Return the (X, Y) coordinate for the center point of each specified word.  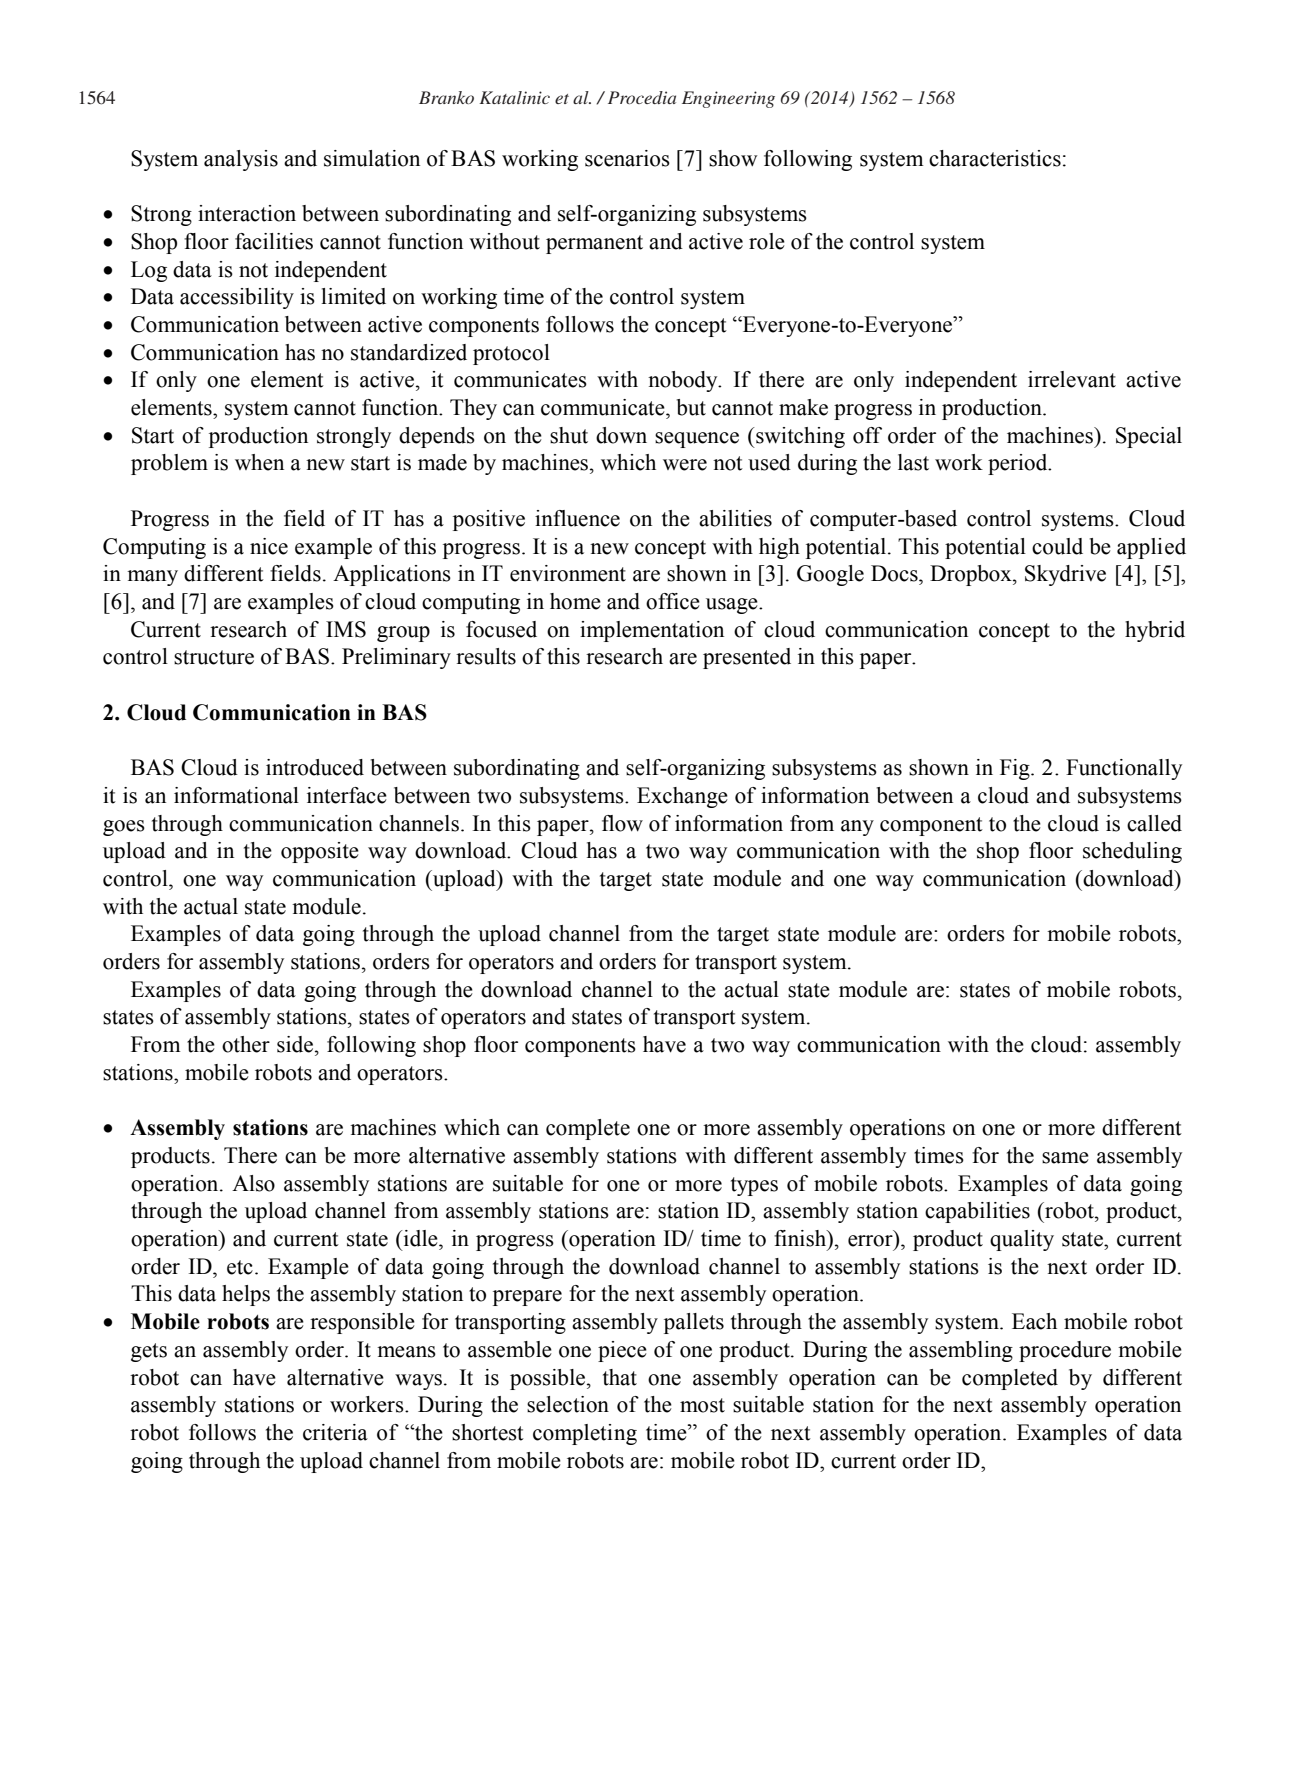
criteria (335, 1432)
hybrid (1155, 631)
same (1065, 1158)
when (259, 462)
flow (622, 823)
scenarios (627, 158)
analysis (241, 160)
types (754, 1186)
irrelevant (1072, 379)
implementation (652, 631)
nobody (684, 381)
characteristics (995, 158)
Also (253, 1183)
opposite (320, 852)
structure (214, 657)
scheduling (1132, 852)
